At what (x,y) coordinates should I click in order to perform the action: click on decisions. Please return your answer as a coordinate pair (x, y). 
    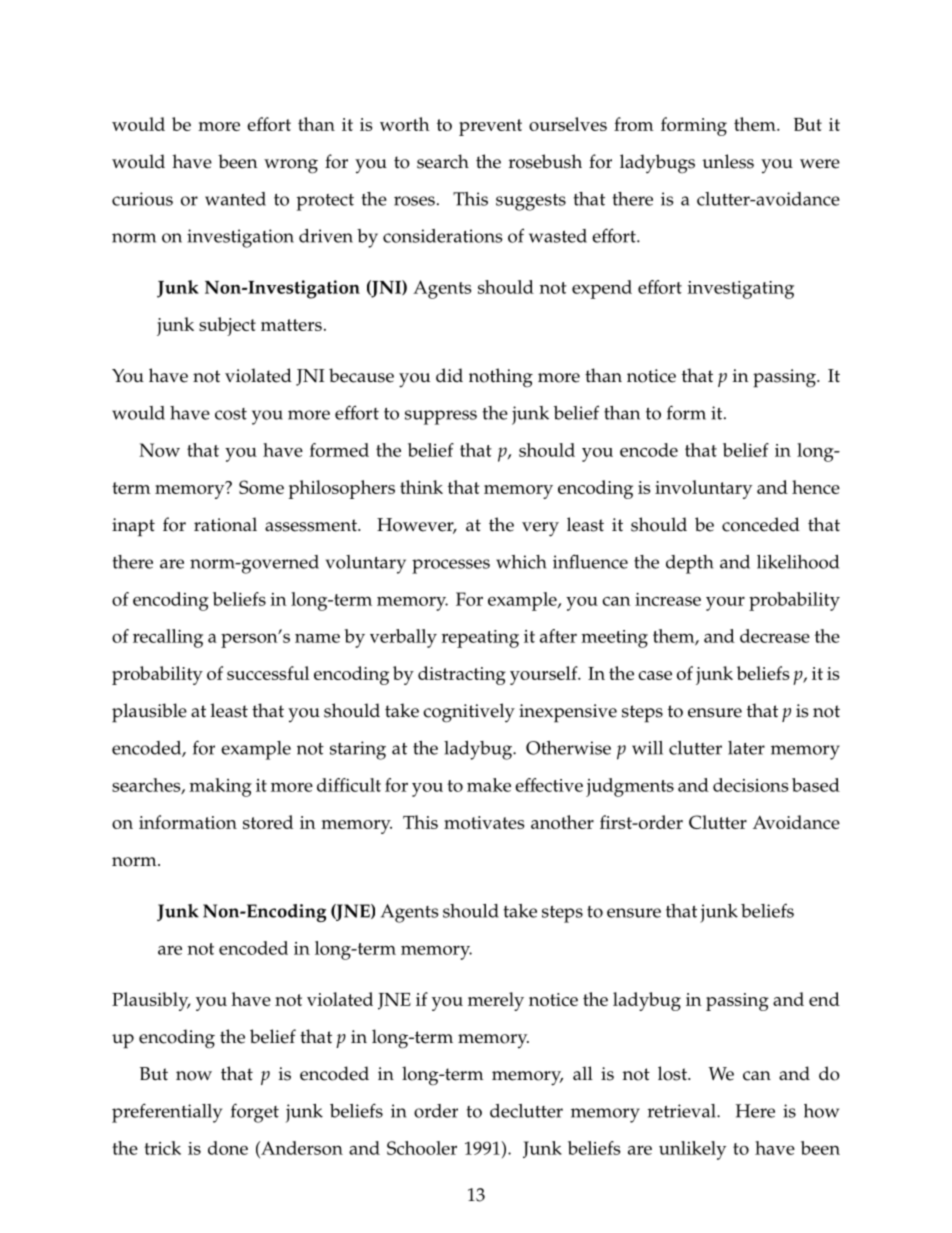
    Looking at the image, I should click on (751, 785).
